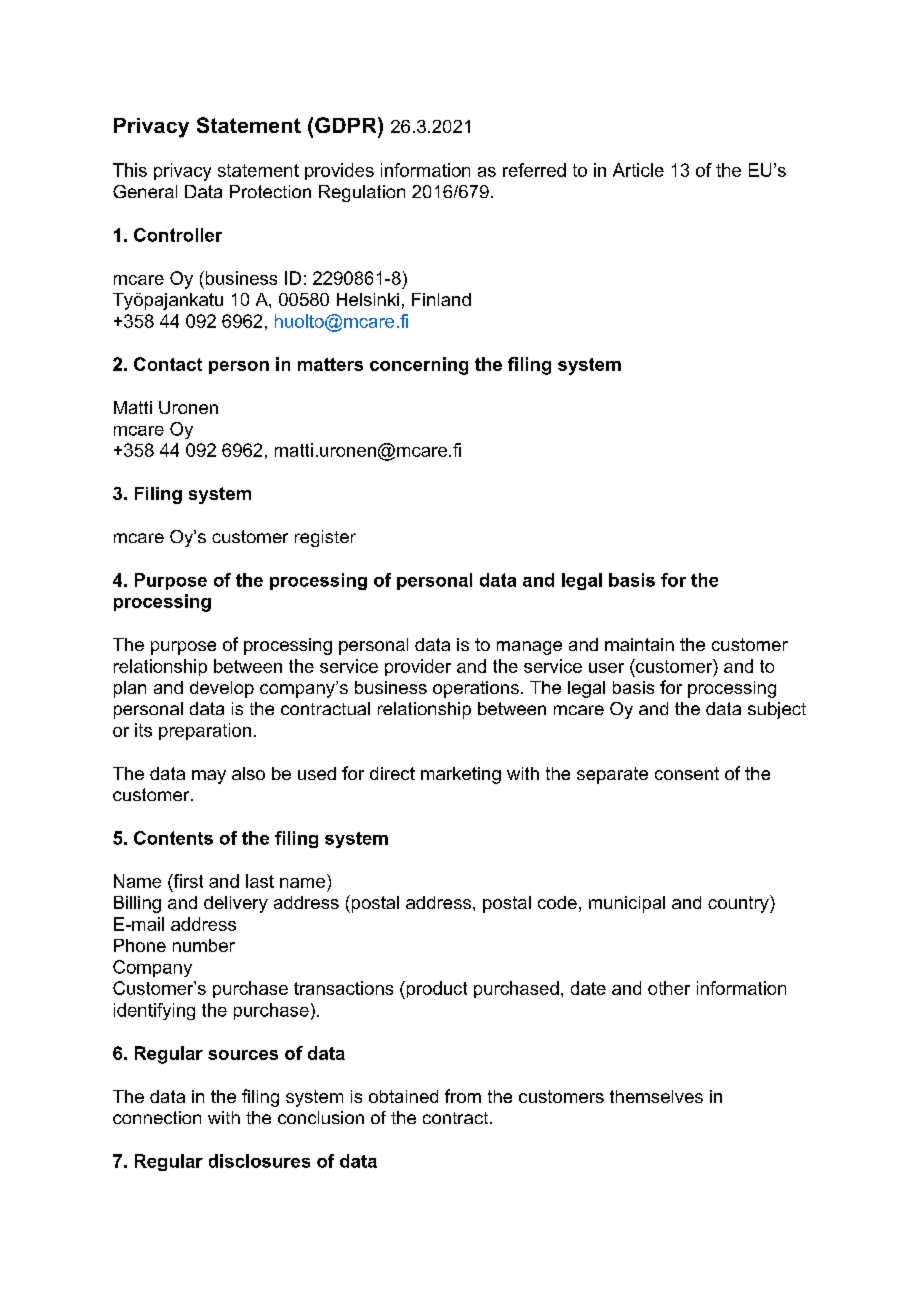 The height and width of the page is (1308, 924). What do you see at coordinates (145, 191) in the page?
I see `General` at bounding box center [145, 191].
